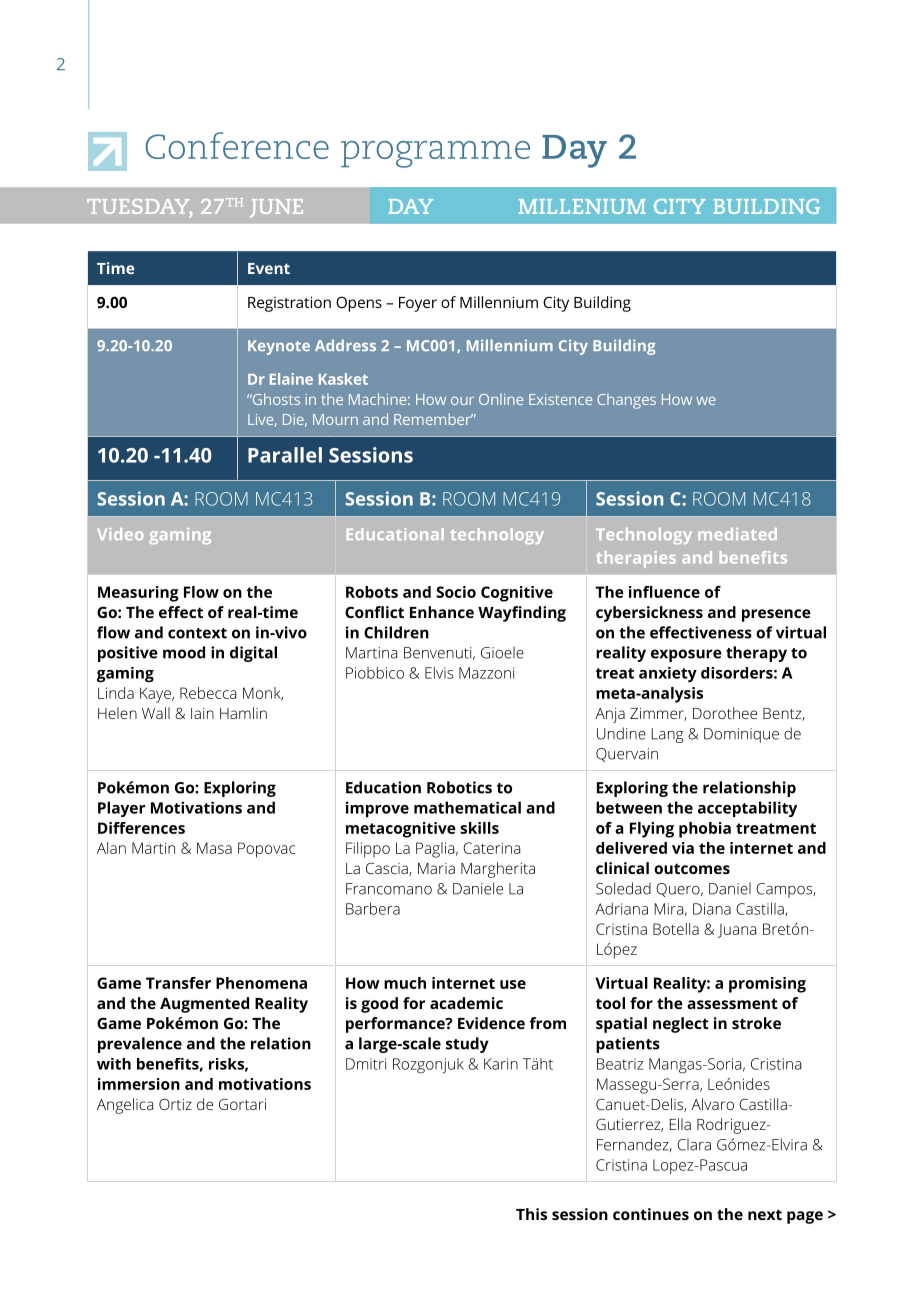 This image has height=1308, width=924. What do you see at coordinates (439, 673) in the image?
I see `Elvis` at bounding box center [439, 673].
